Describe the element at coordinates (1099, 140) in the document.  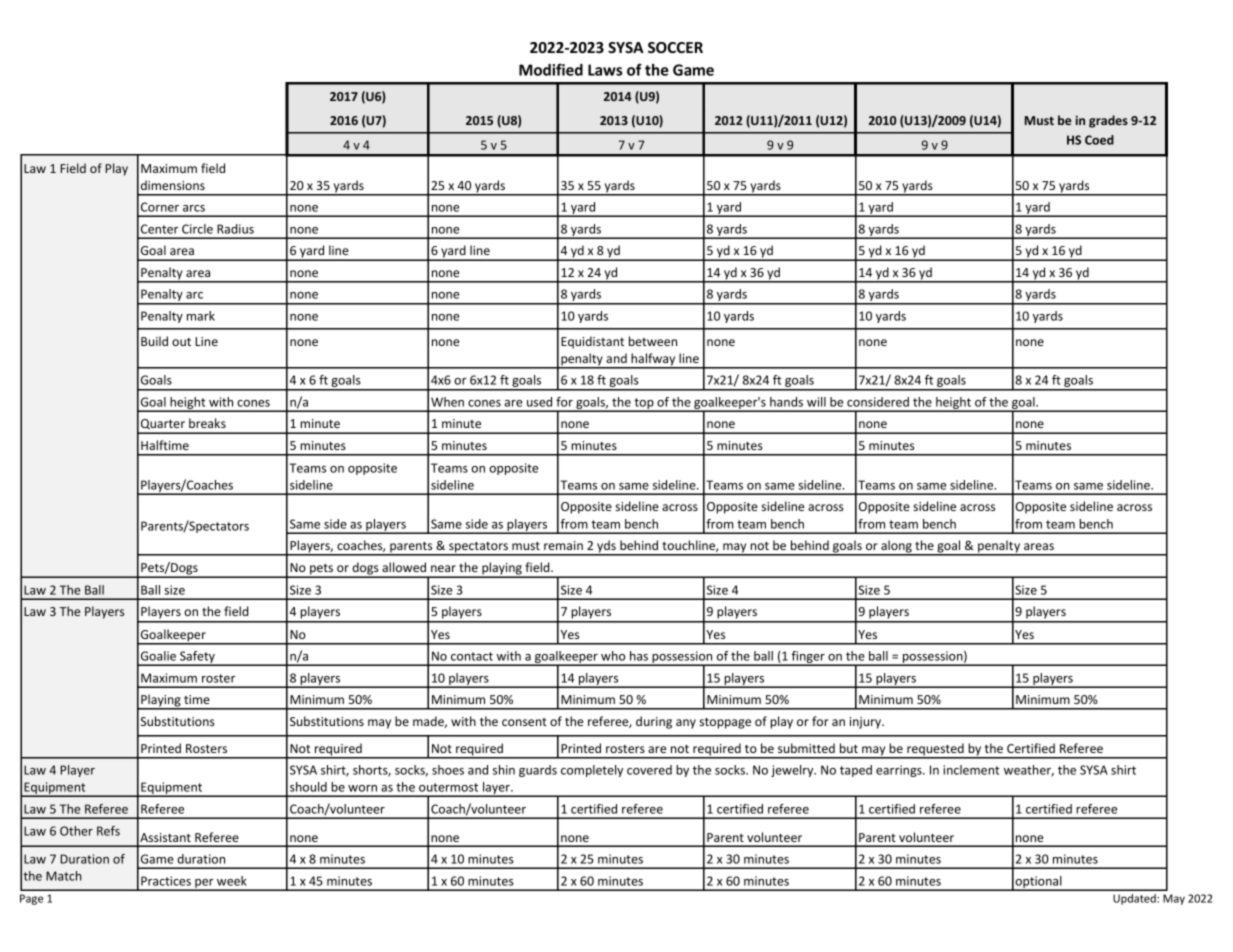
I see `Coed` at that location.
